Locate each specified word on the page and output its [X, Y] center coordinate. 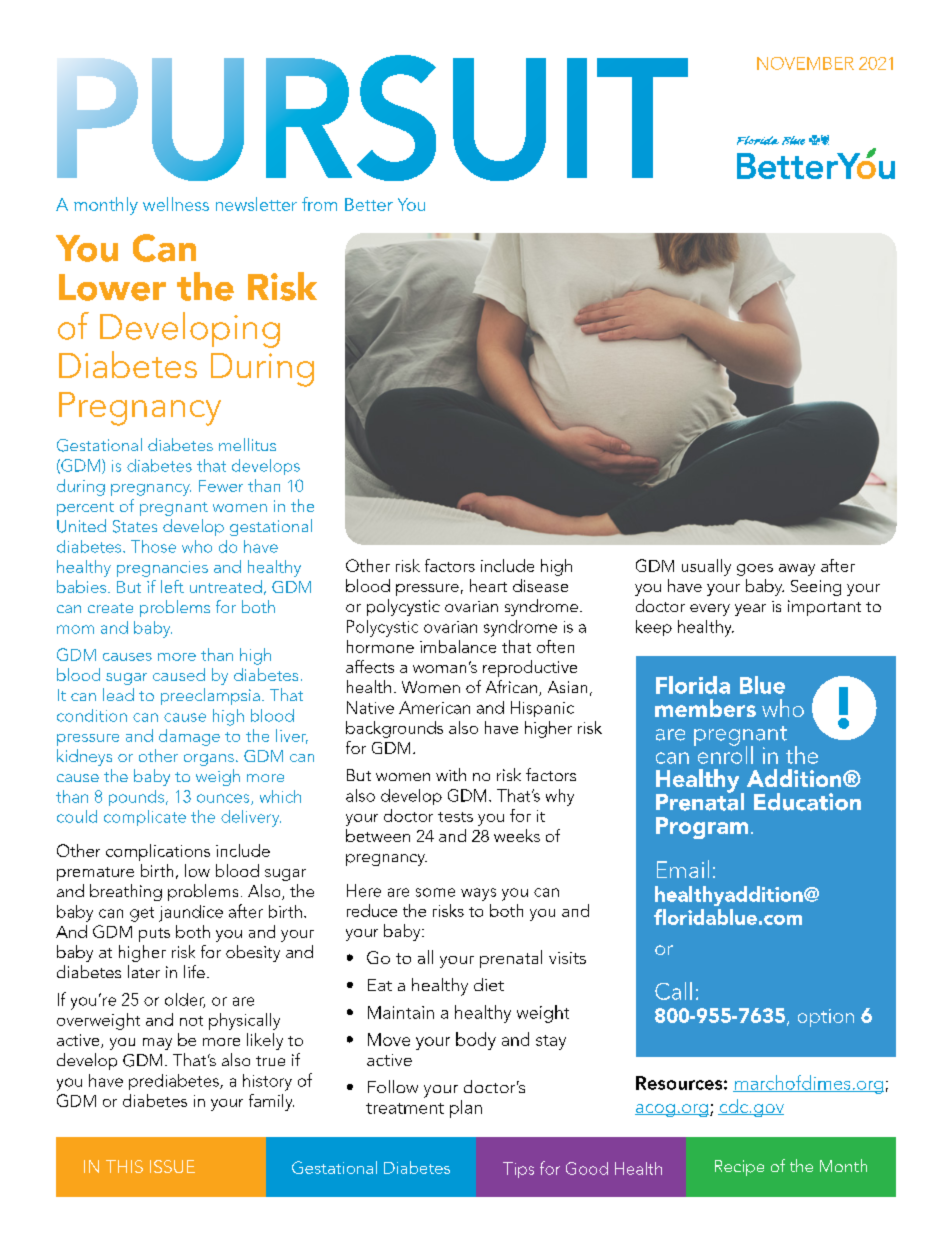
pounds [136, 798]
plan [466, 1109]
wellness [176, 204]
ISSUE [172, 1166]
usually [706, 567]
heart [488, 585]
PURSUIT [372, 118]
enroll [724, 753]
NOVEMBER [805, 63]
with [451, 774]
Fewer [221, 486]
